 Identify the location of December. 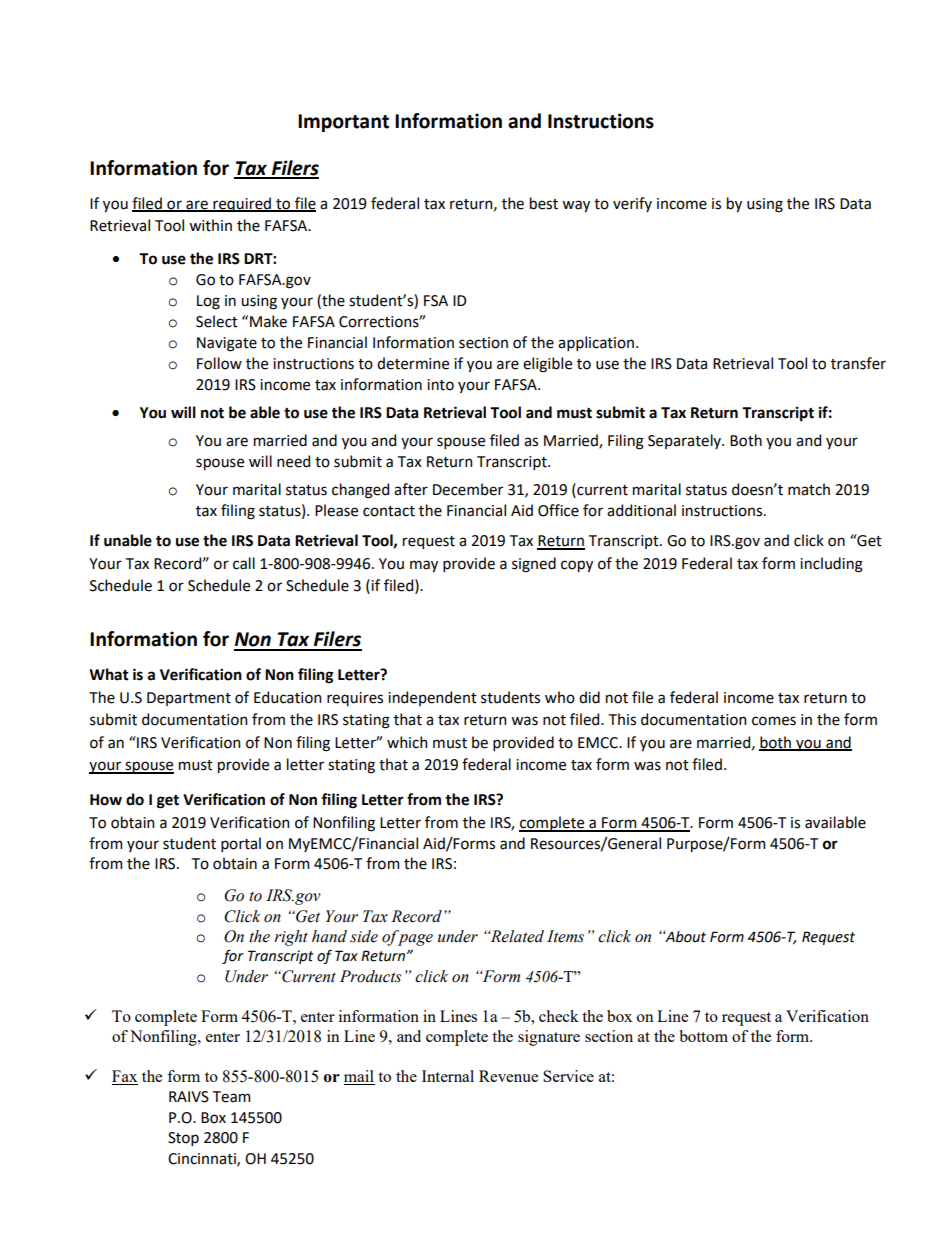
(468, 489).
